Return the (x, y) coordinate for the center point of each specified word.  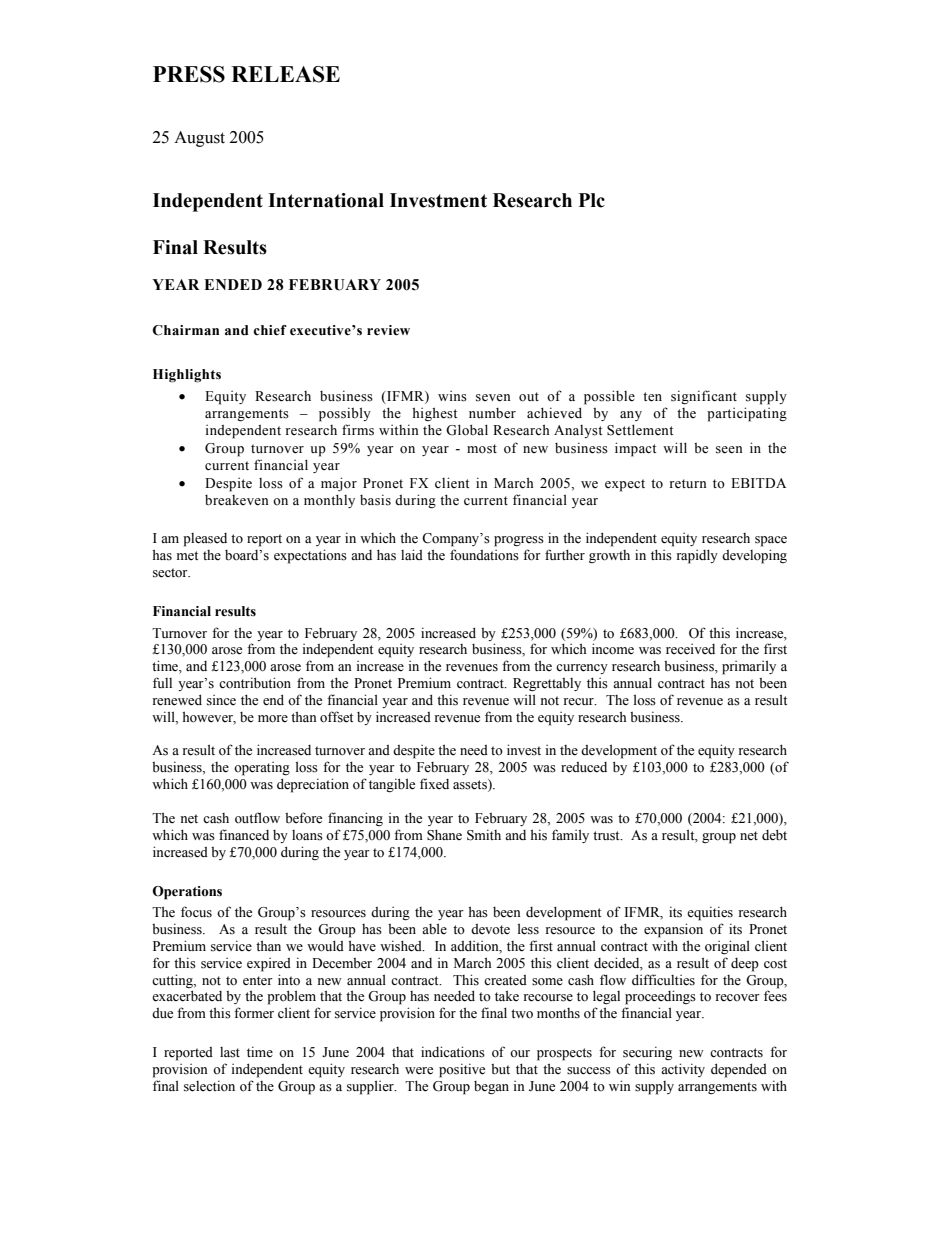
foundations (484, 555)
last (230, 1052)
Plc (592, 200)
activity (683, 1070)
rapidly (697, 556)
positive (462, 1070)
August (199, 139)
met (187, 555)
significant (704, 397)
